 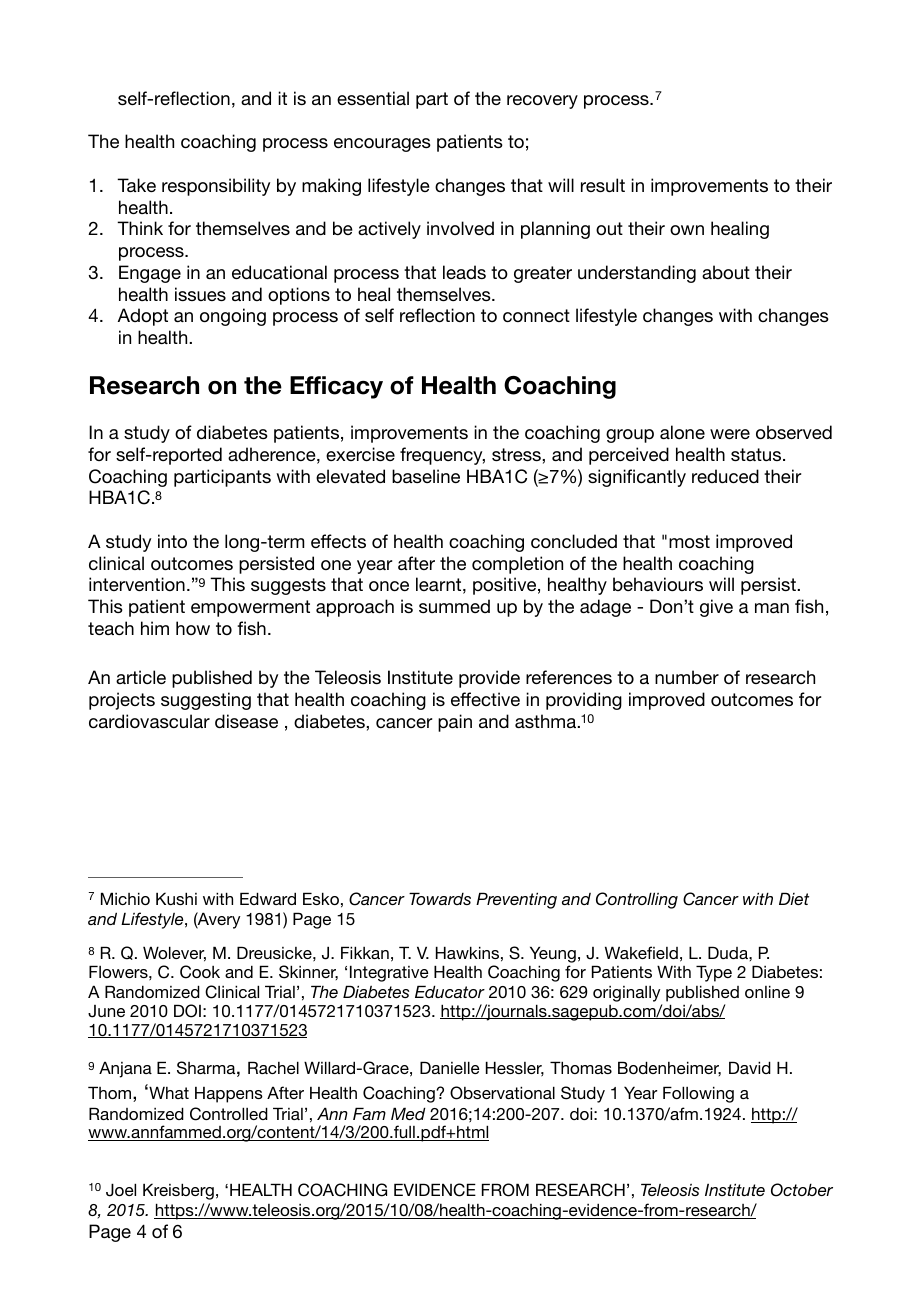 What do you see at coordinates (502, 1093) in the page?
I see `Observational` at bounding box center [502, 1093].
